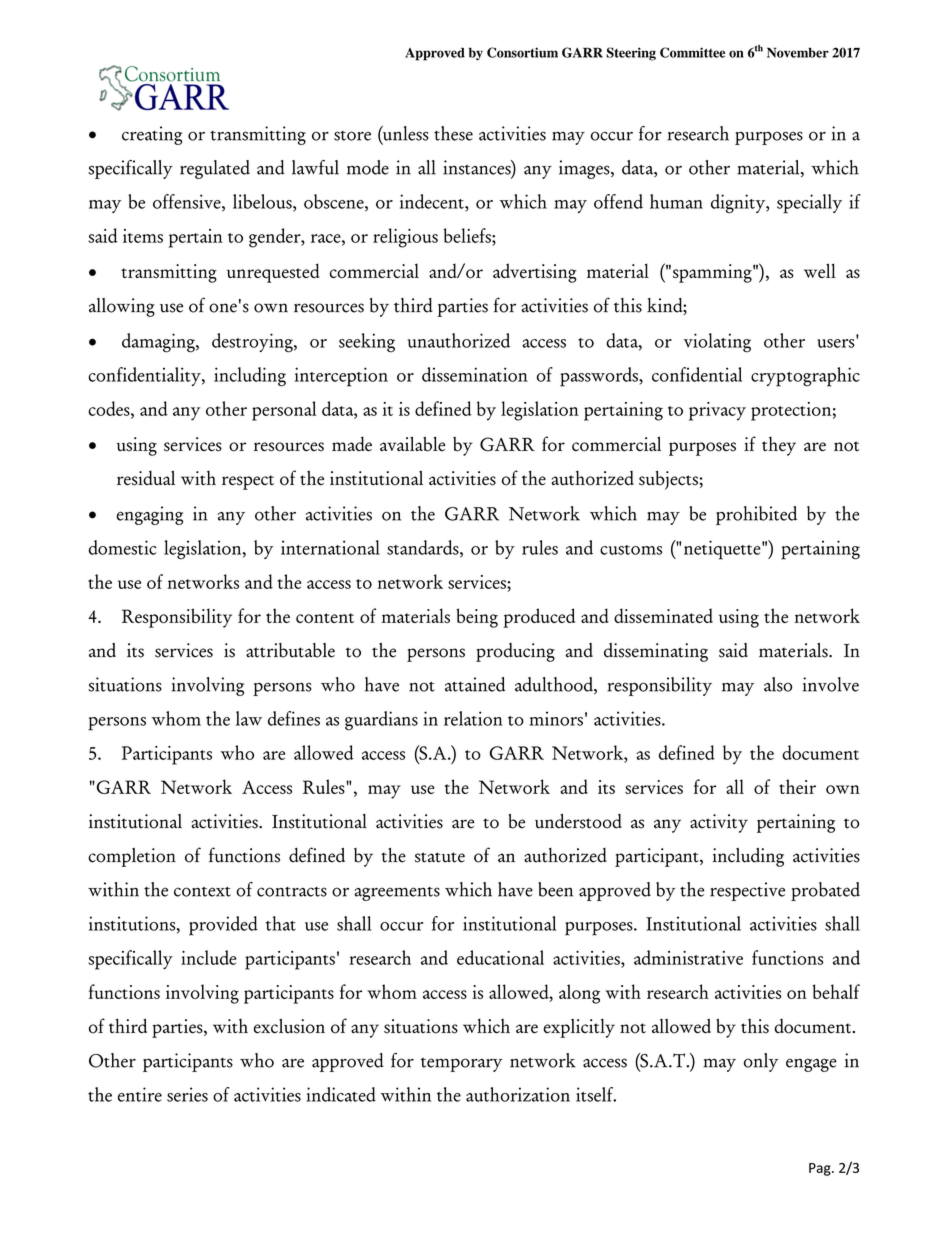  What do you see at coordinates (797, 786) in the screenshot?
I see `their` at bounding box center [797, 786].
